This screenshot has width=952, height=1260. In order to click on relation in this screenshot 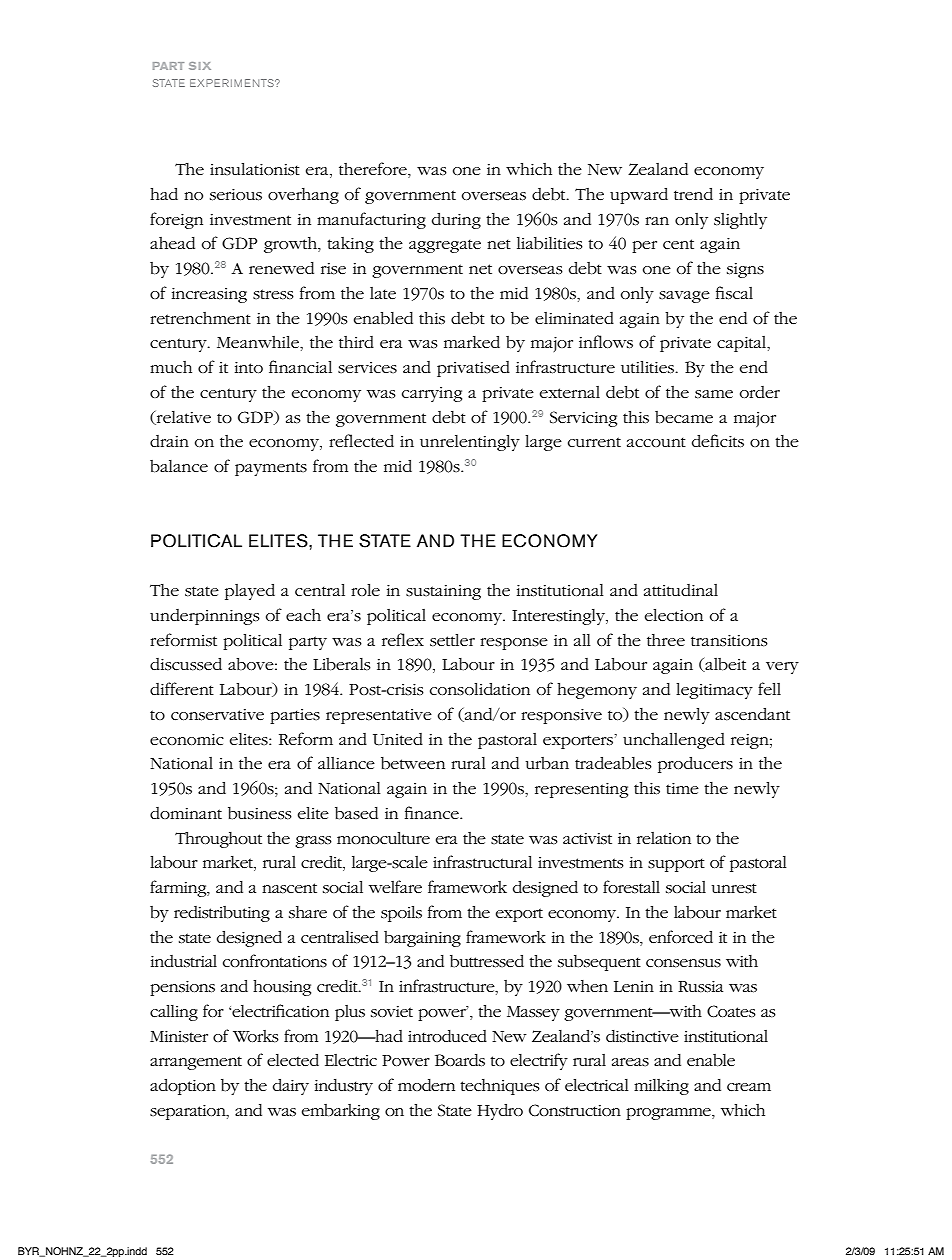, I will do `click(664, 838)`.
